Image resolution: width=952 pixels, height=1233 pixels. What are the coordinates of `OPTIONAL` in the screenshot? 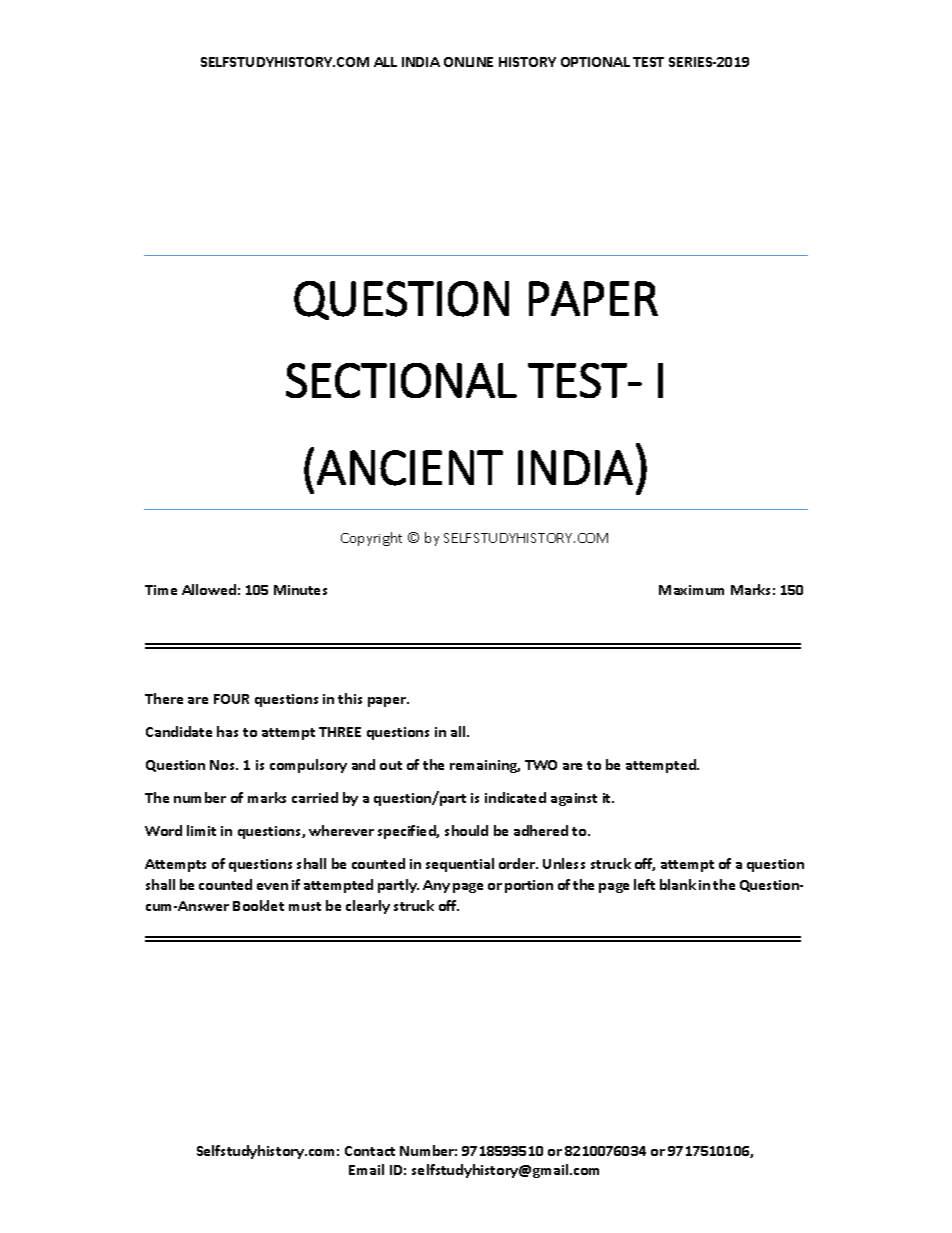 It's located at (595, 62).
